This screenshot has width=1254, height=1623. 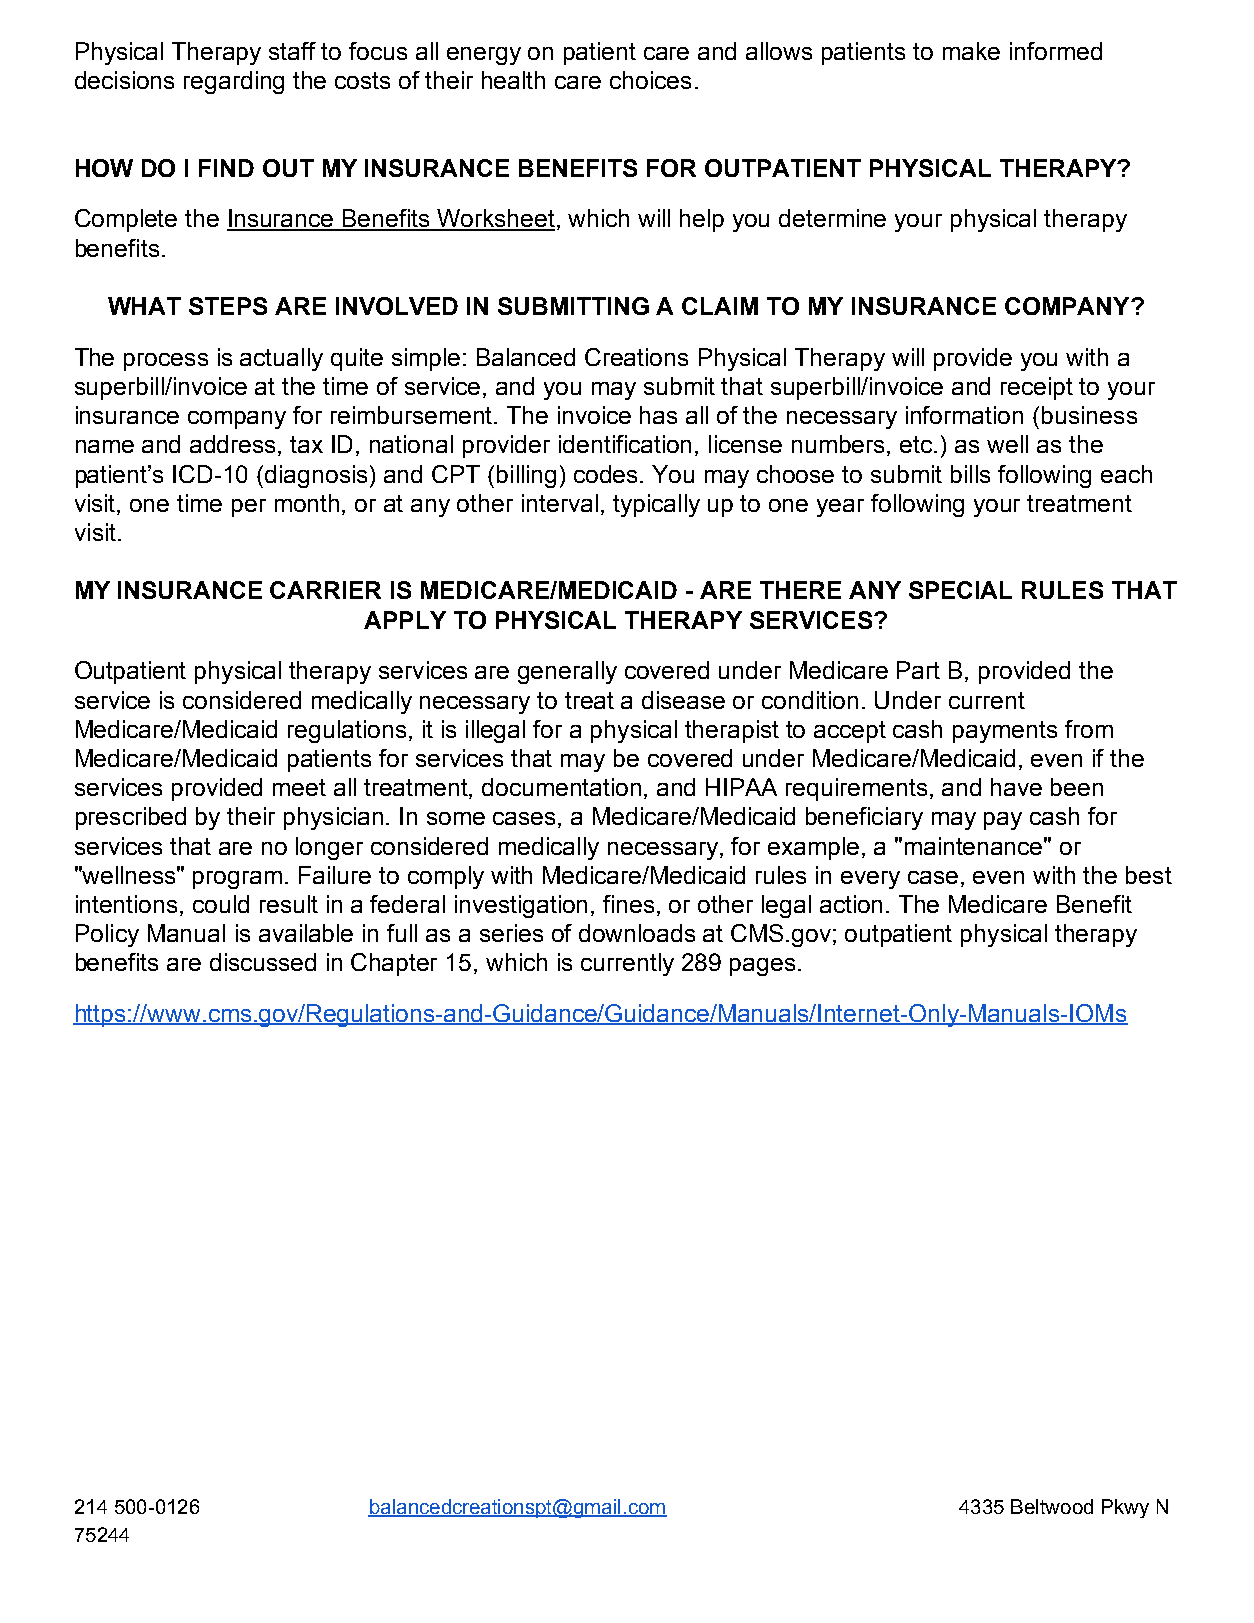 I want to click on regarding, so click(x=234, y=82).
